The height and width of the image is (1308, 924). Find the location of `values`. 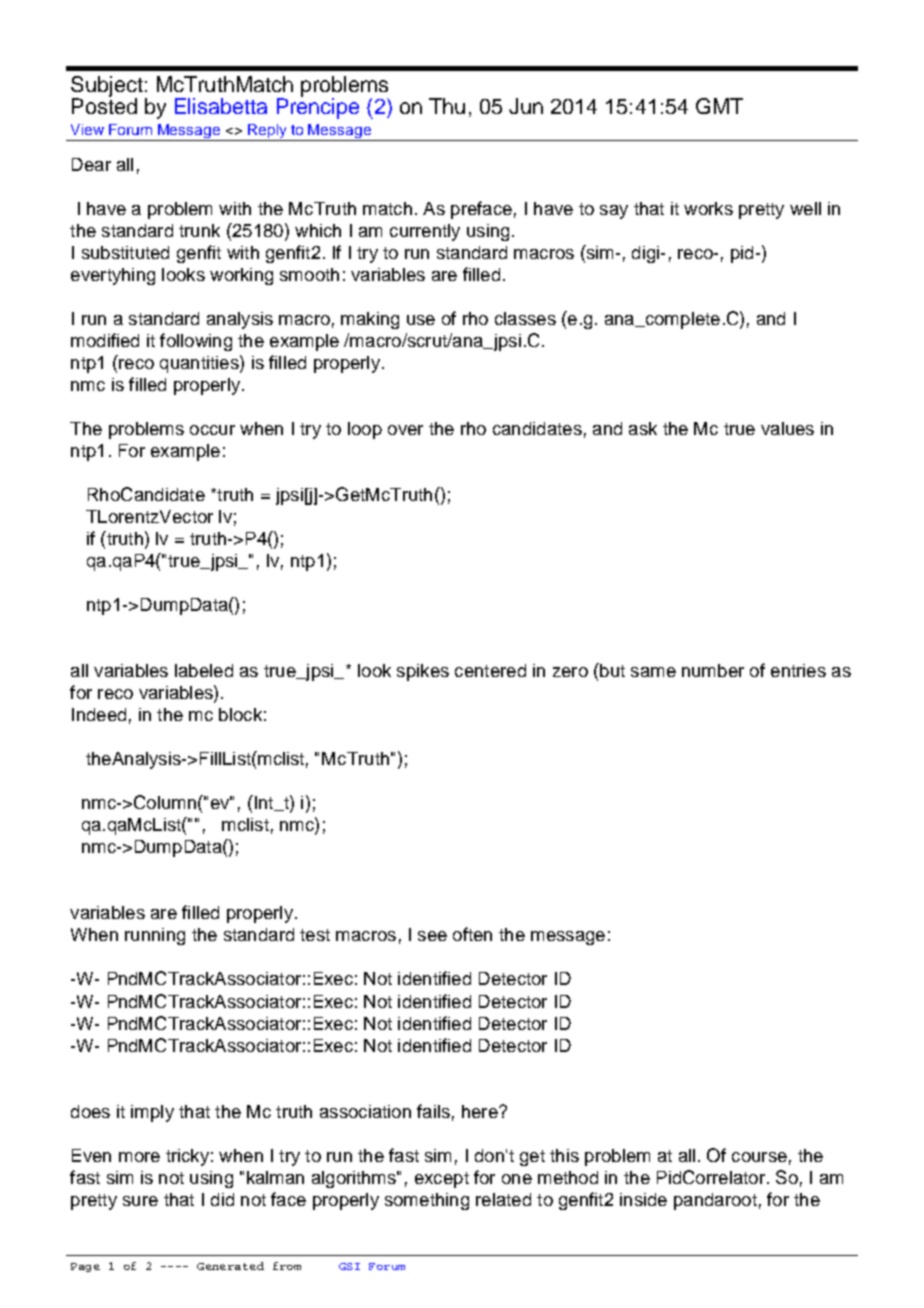

values is located at coordinates (787, 428).
